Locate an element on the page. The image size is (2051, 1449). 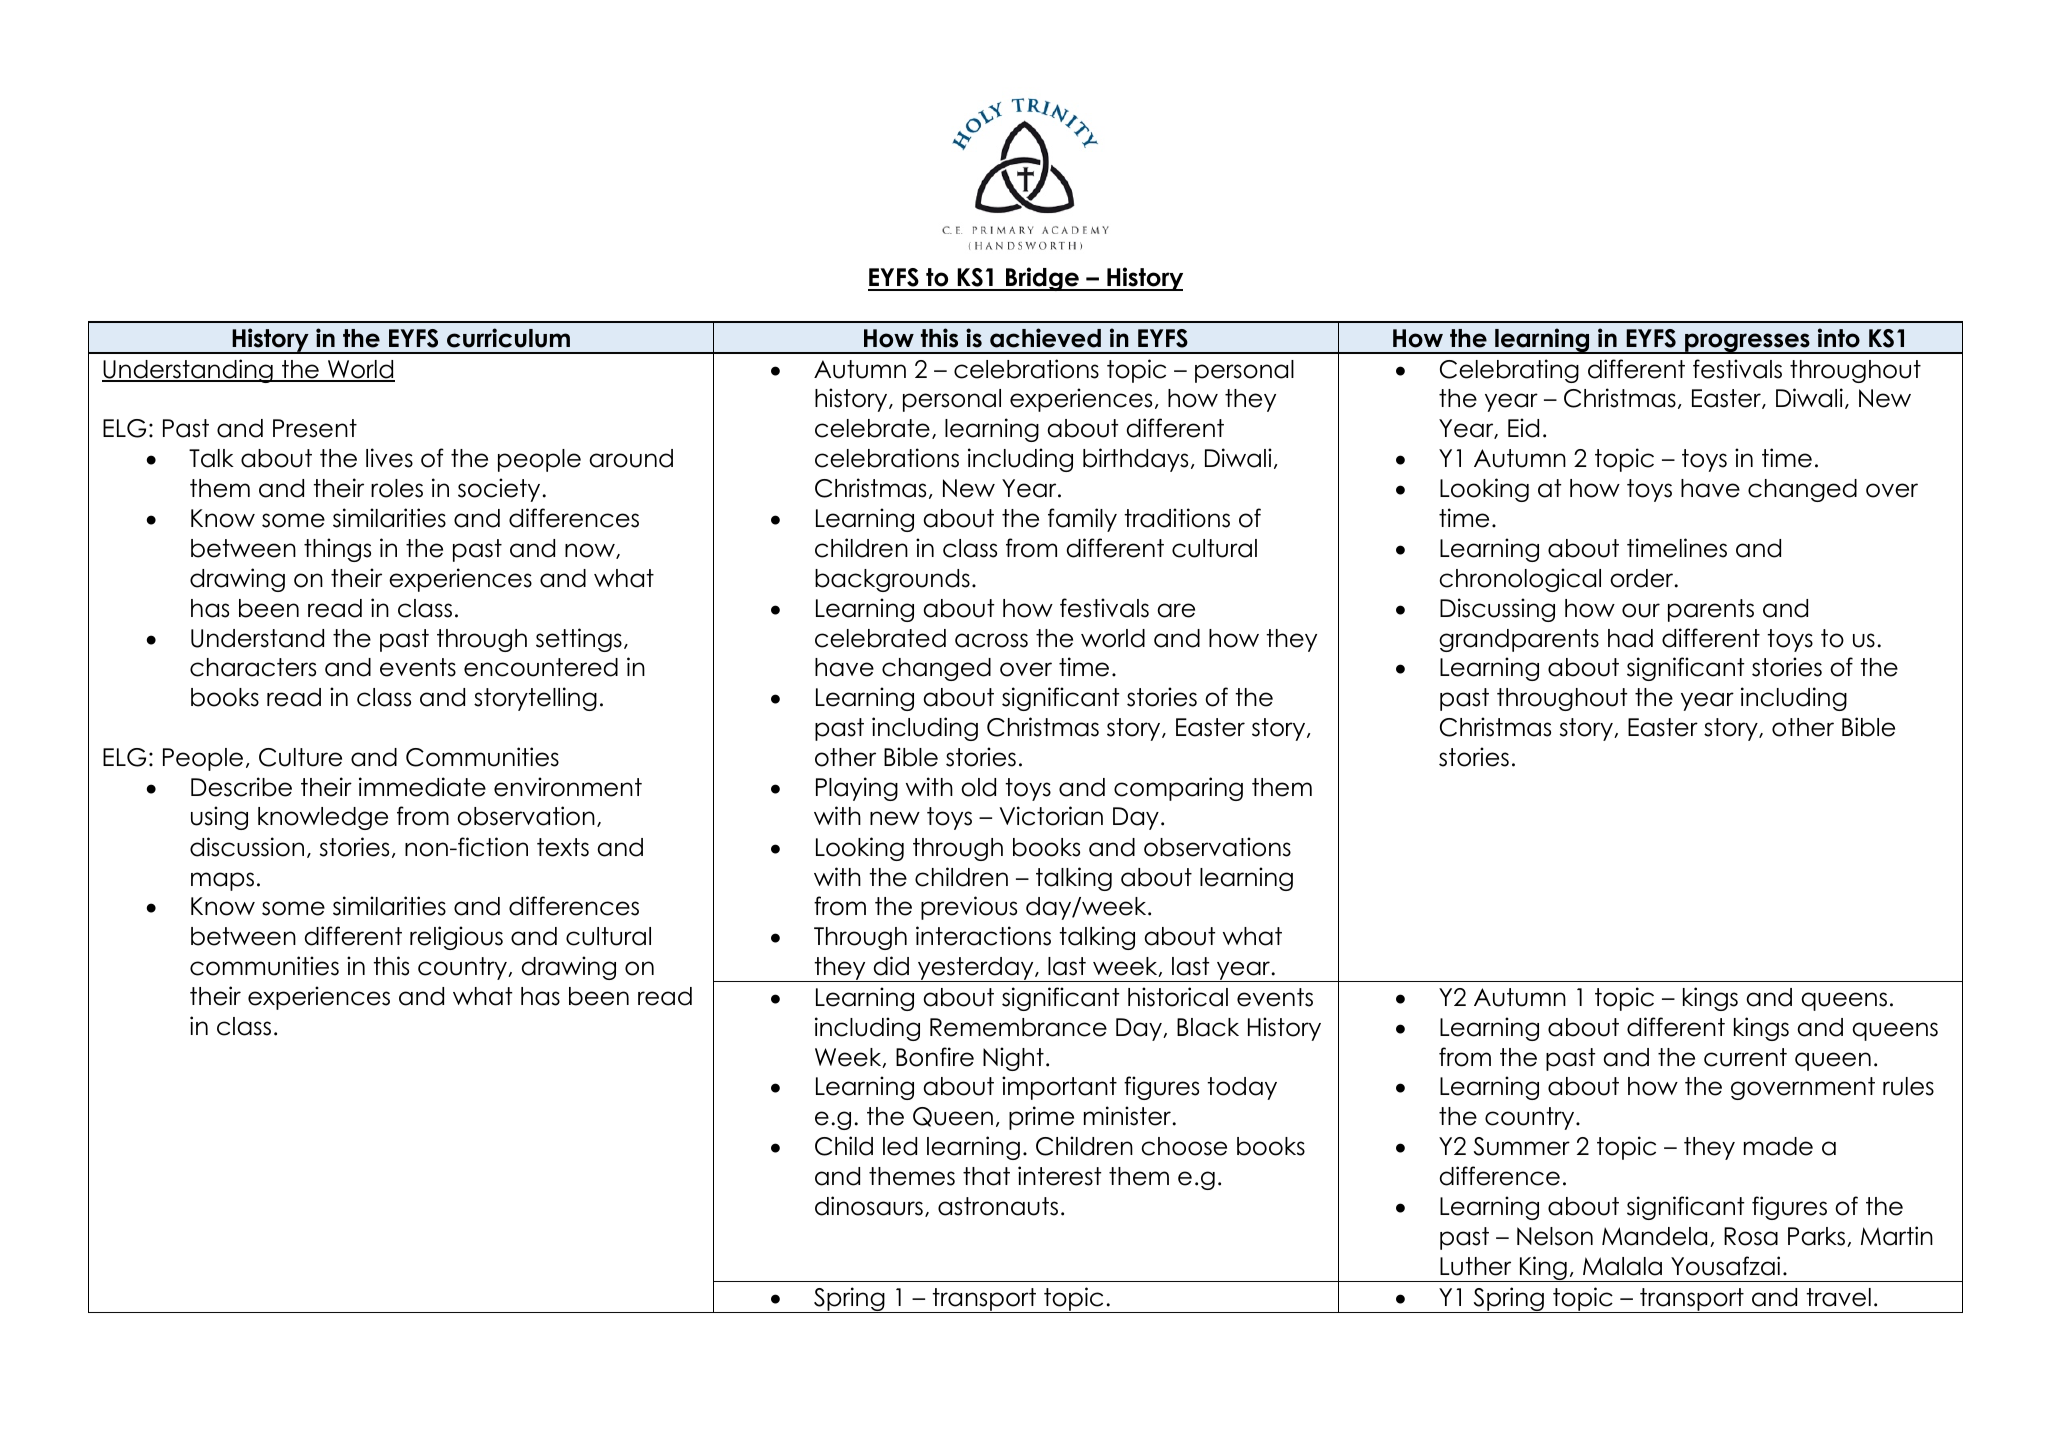
immediate is located at coordinates (422, 787).
